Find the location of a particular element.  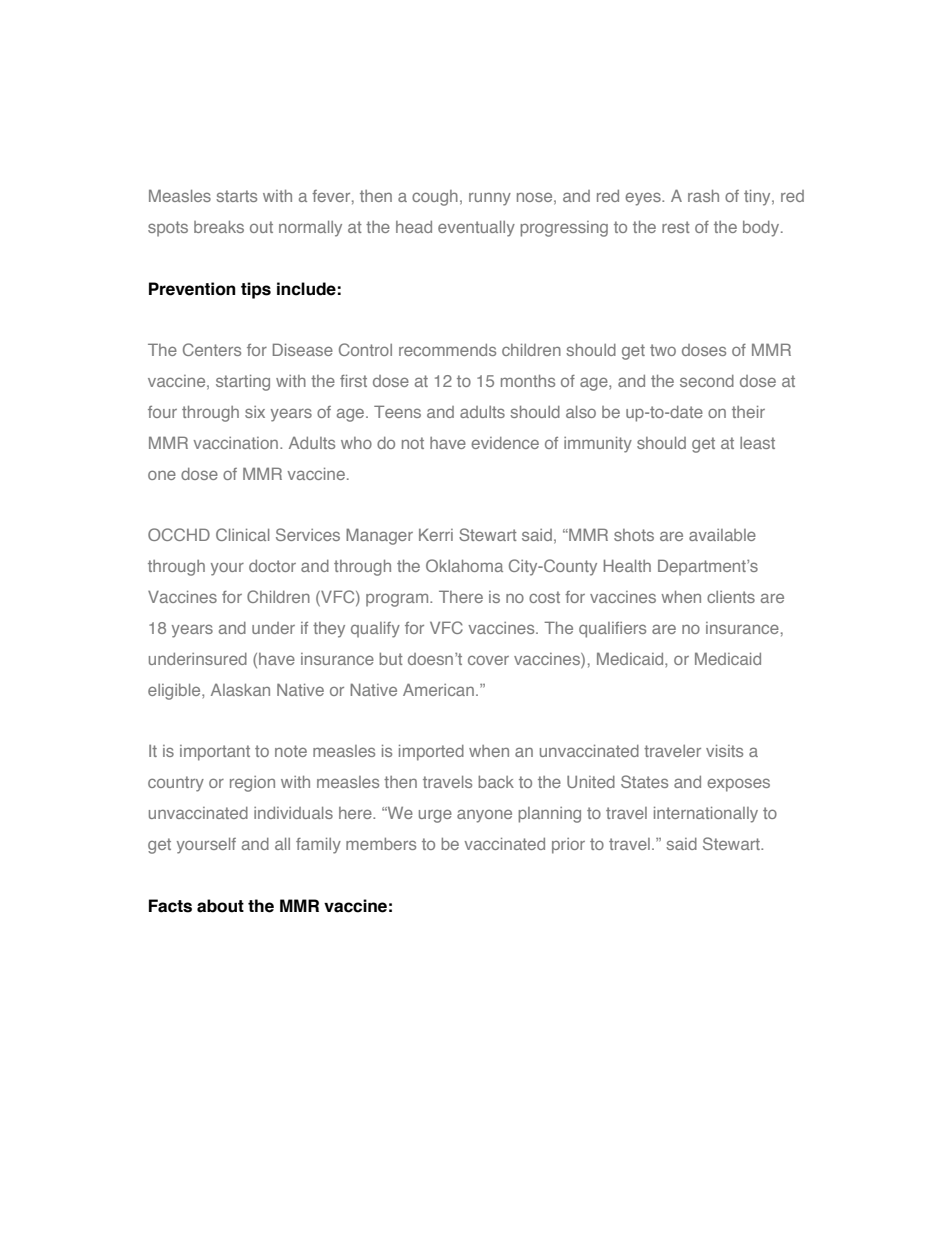

American is located at coordinates (438, 689).
